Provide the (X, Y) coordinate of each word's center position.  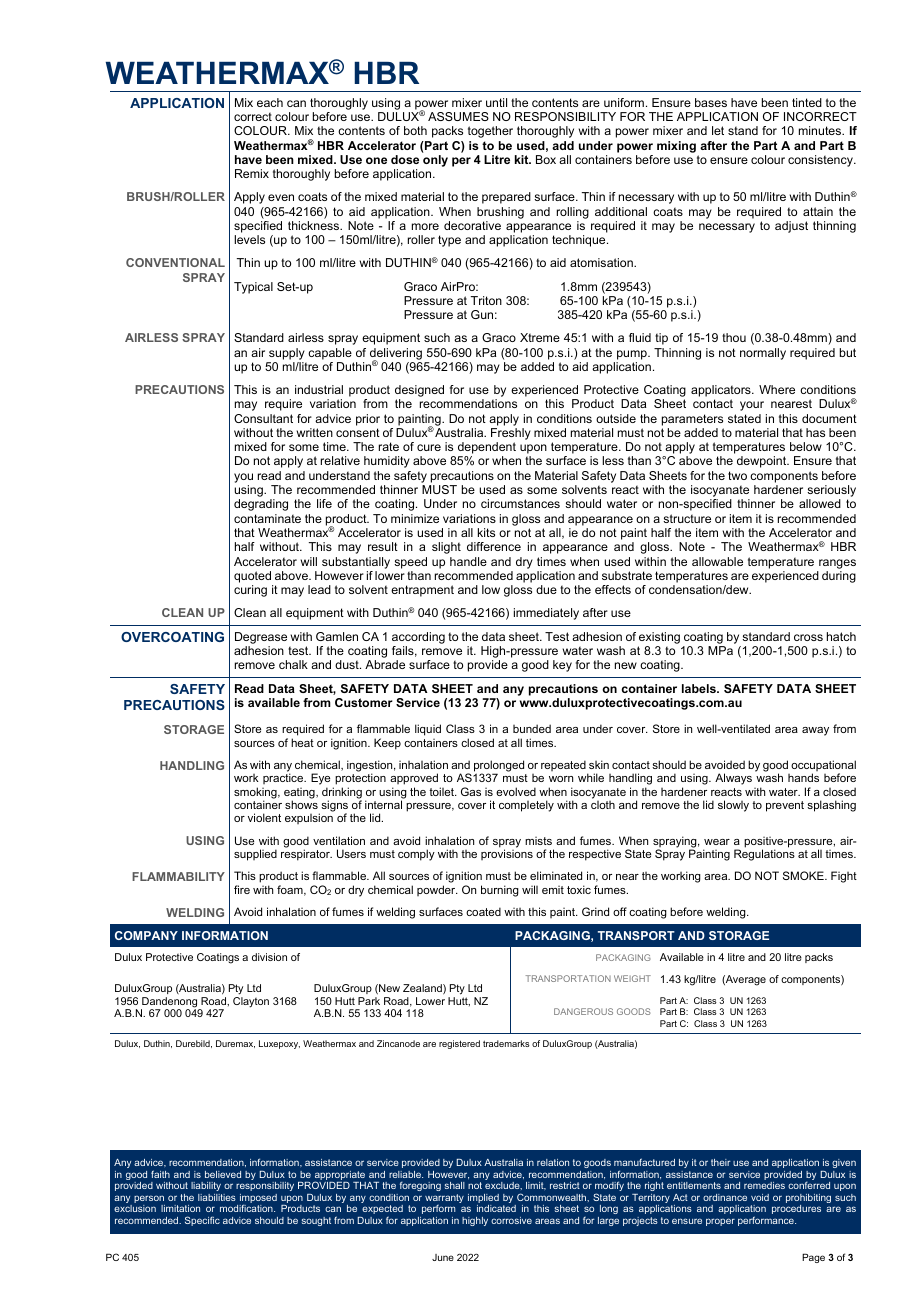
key (562, 666)
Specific (202, 1221)
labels (700, 688)
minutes (821, 130)
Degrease (261, 638)
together (490, 132)
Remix (252, 173)
